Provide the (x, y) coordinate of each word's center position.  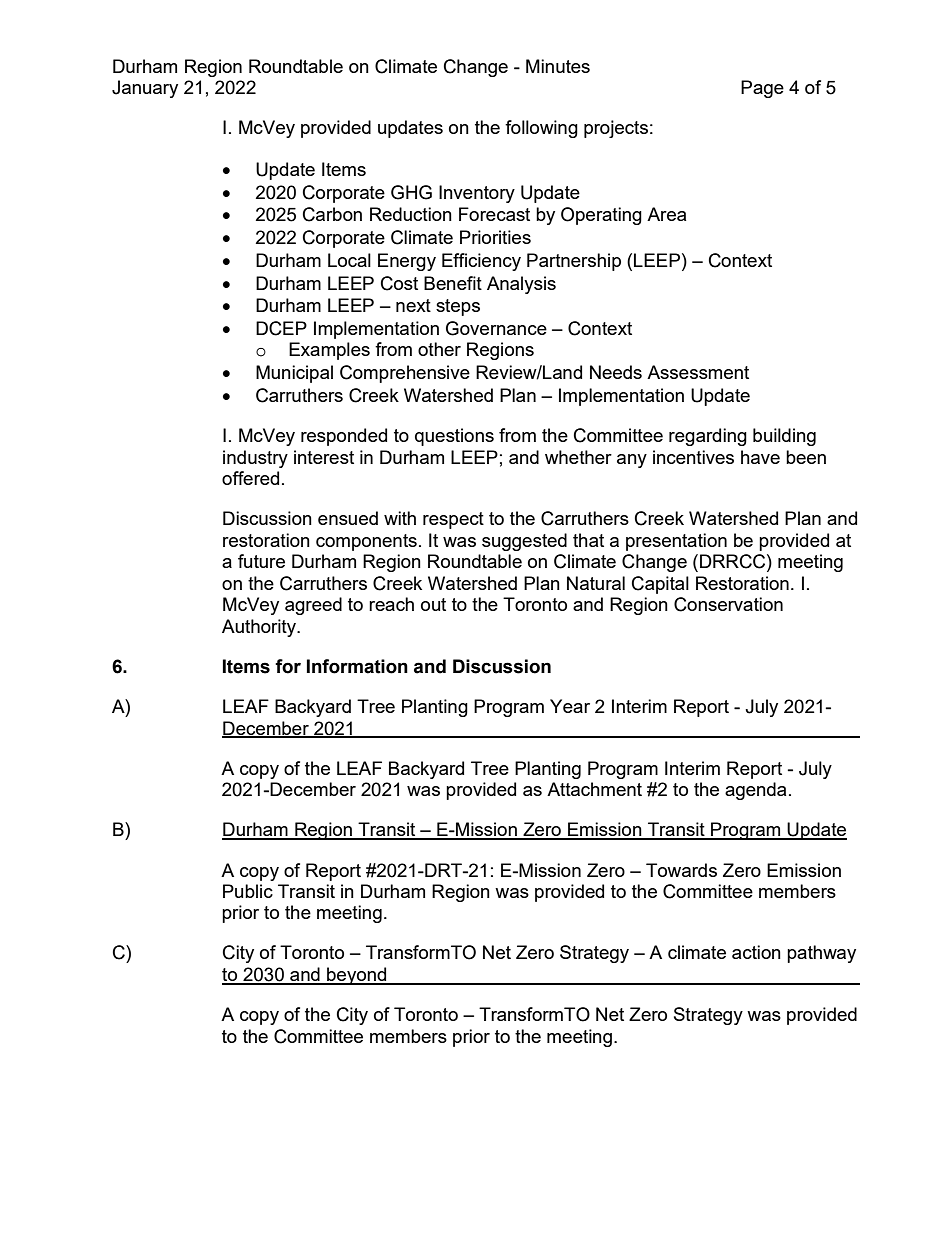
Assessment (698, 372)
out (433, 604)
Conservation (728, 604)
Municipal (294, 374)
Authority (260, 628)
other (439, 349)
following (541, 129)
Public (248, 891)
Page (762, 89)
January (145, 89)
